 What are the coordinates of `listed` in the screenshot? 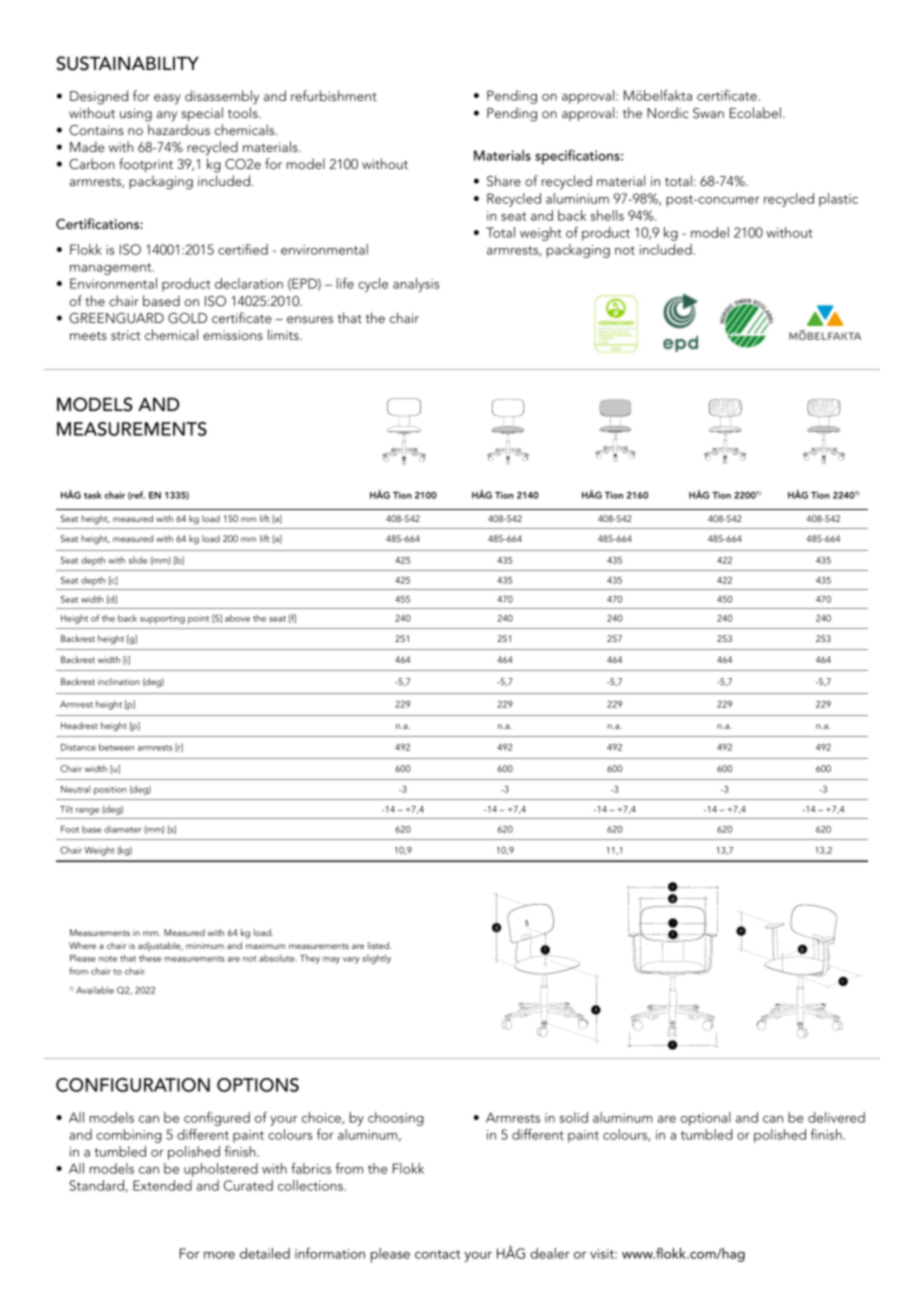 It's located at (379, 945).
